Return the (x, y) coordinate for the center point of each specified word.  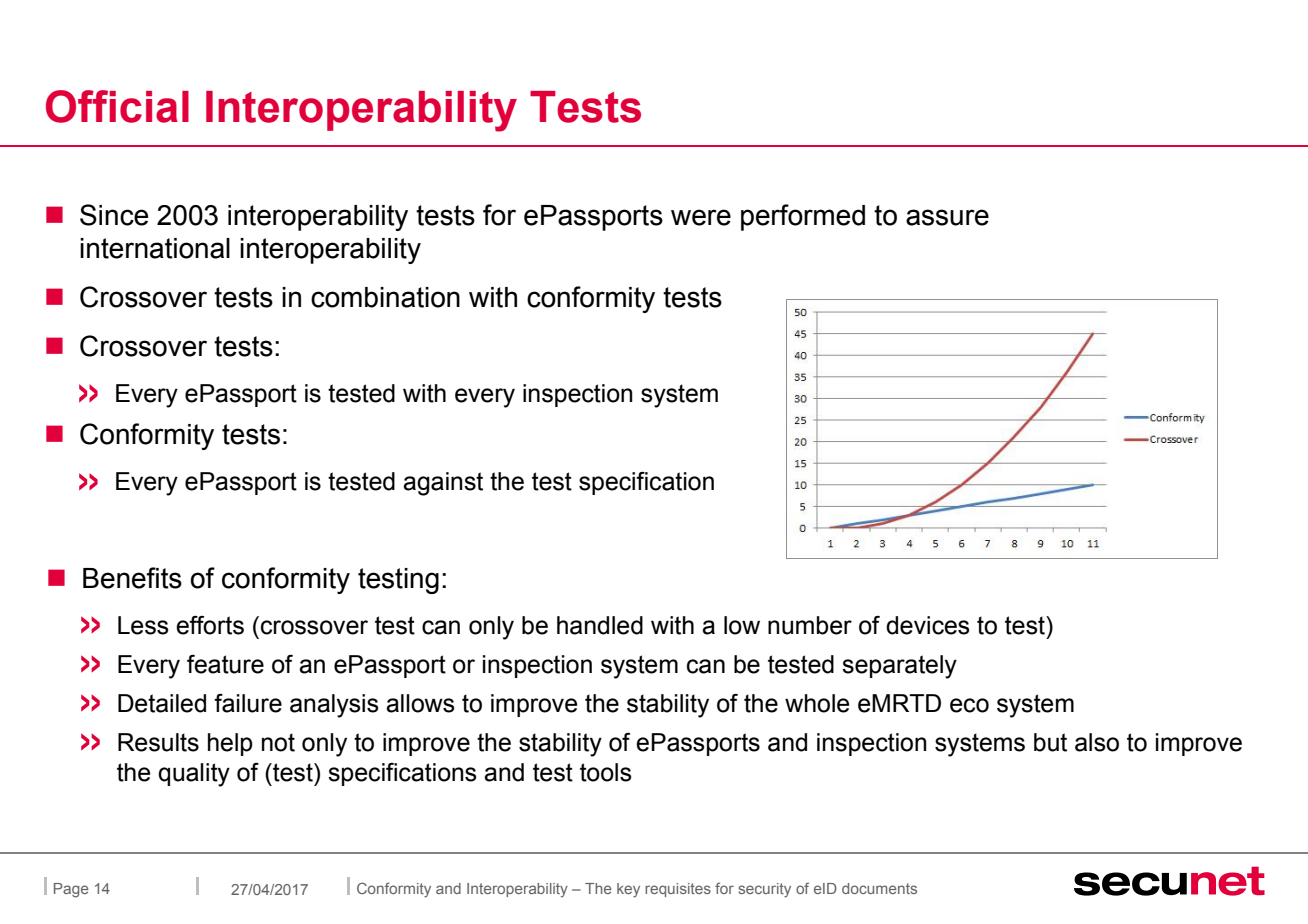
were (701, 217)
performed (803, 217)
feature (225, 664)
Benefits (132, 578)
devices (928, 625)
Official (117, 106)
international (155, 248)
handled (600, 625)
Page (71, 890)
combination (385, 297)
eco (969, 705)
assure (947, 217)
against (443, 484)
